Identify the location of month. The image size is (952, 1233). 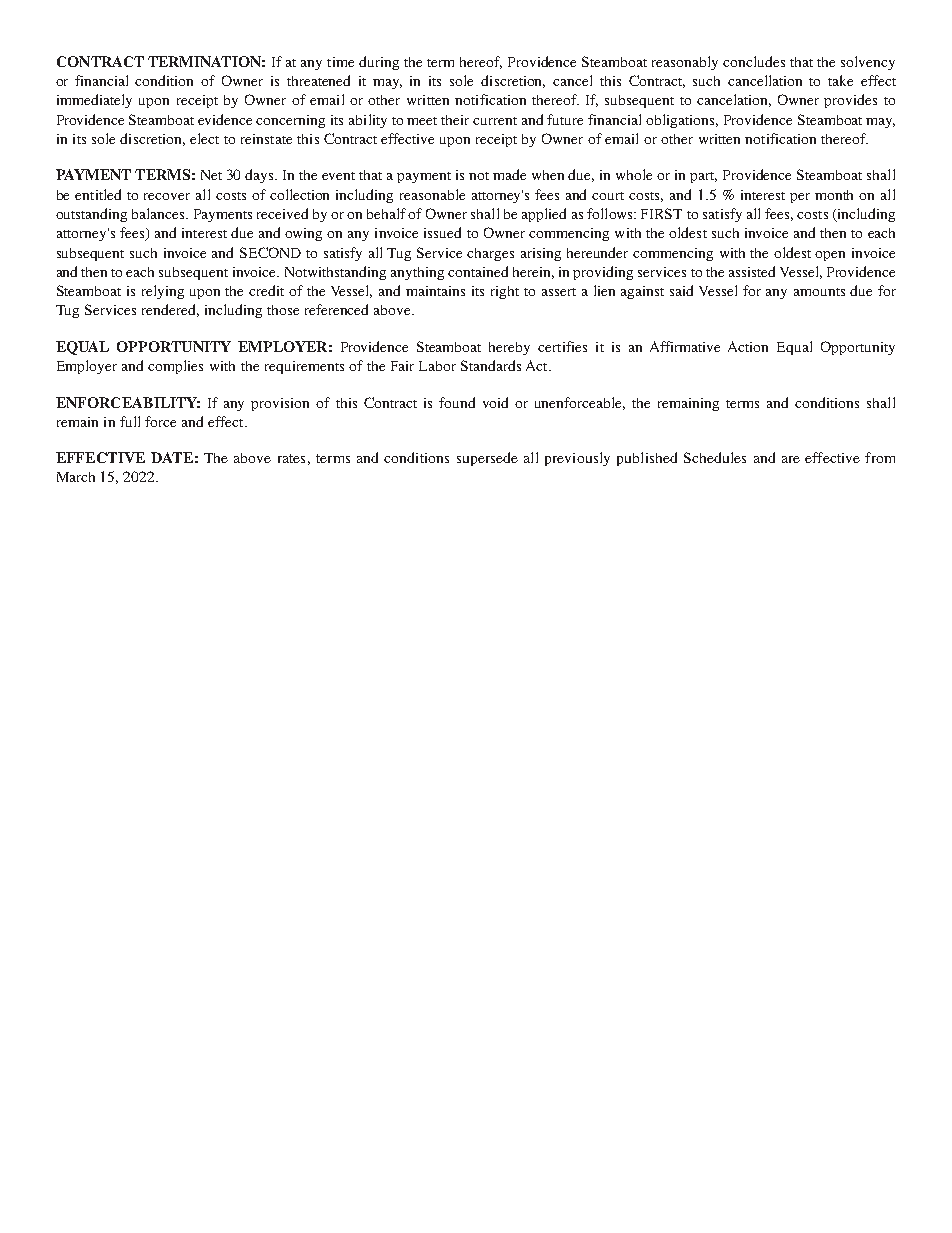
(834, 195).
